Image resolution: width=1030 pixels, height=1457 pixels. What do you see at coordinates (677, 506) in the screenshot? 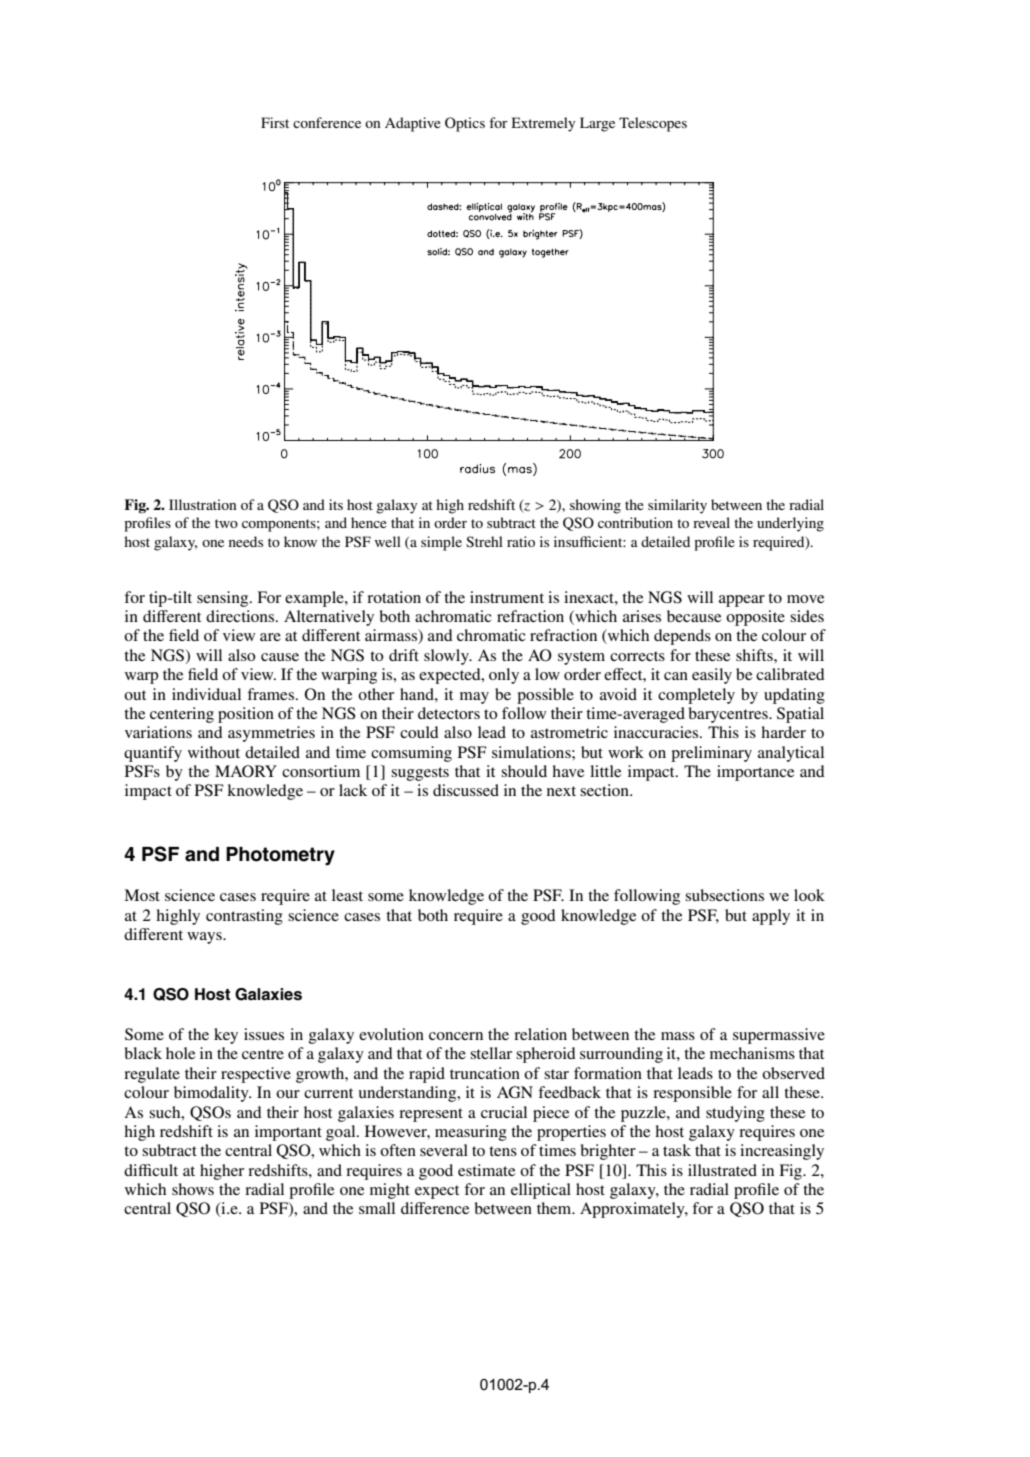
I see `similarity` at bounding box center [677, 506].
